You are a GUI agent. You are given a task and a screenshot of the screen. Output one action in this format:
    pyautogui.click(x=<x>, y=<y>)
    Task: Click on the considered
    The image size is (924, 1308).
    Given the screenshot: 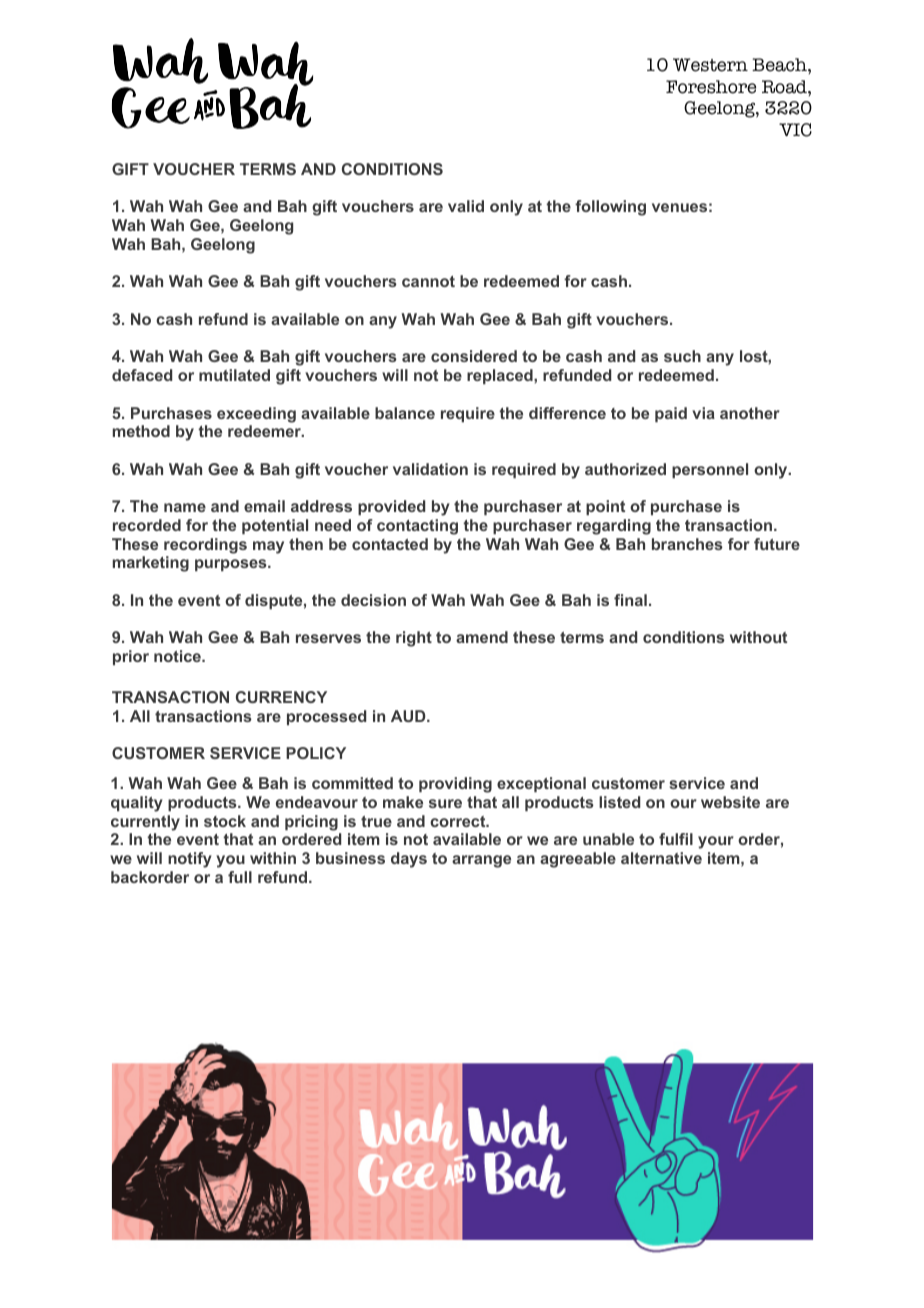 What is the action you would take?
    pyautogui.click(x=474, y=356)
